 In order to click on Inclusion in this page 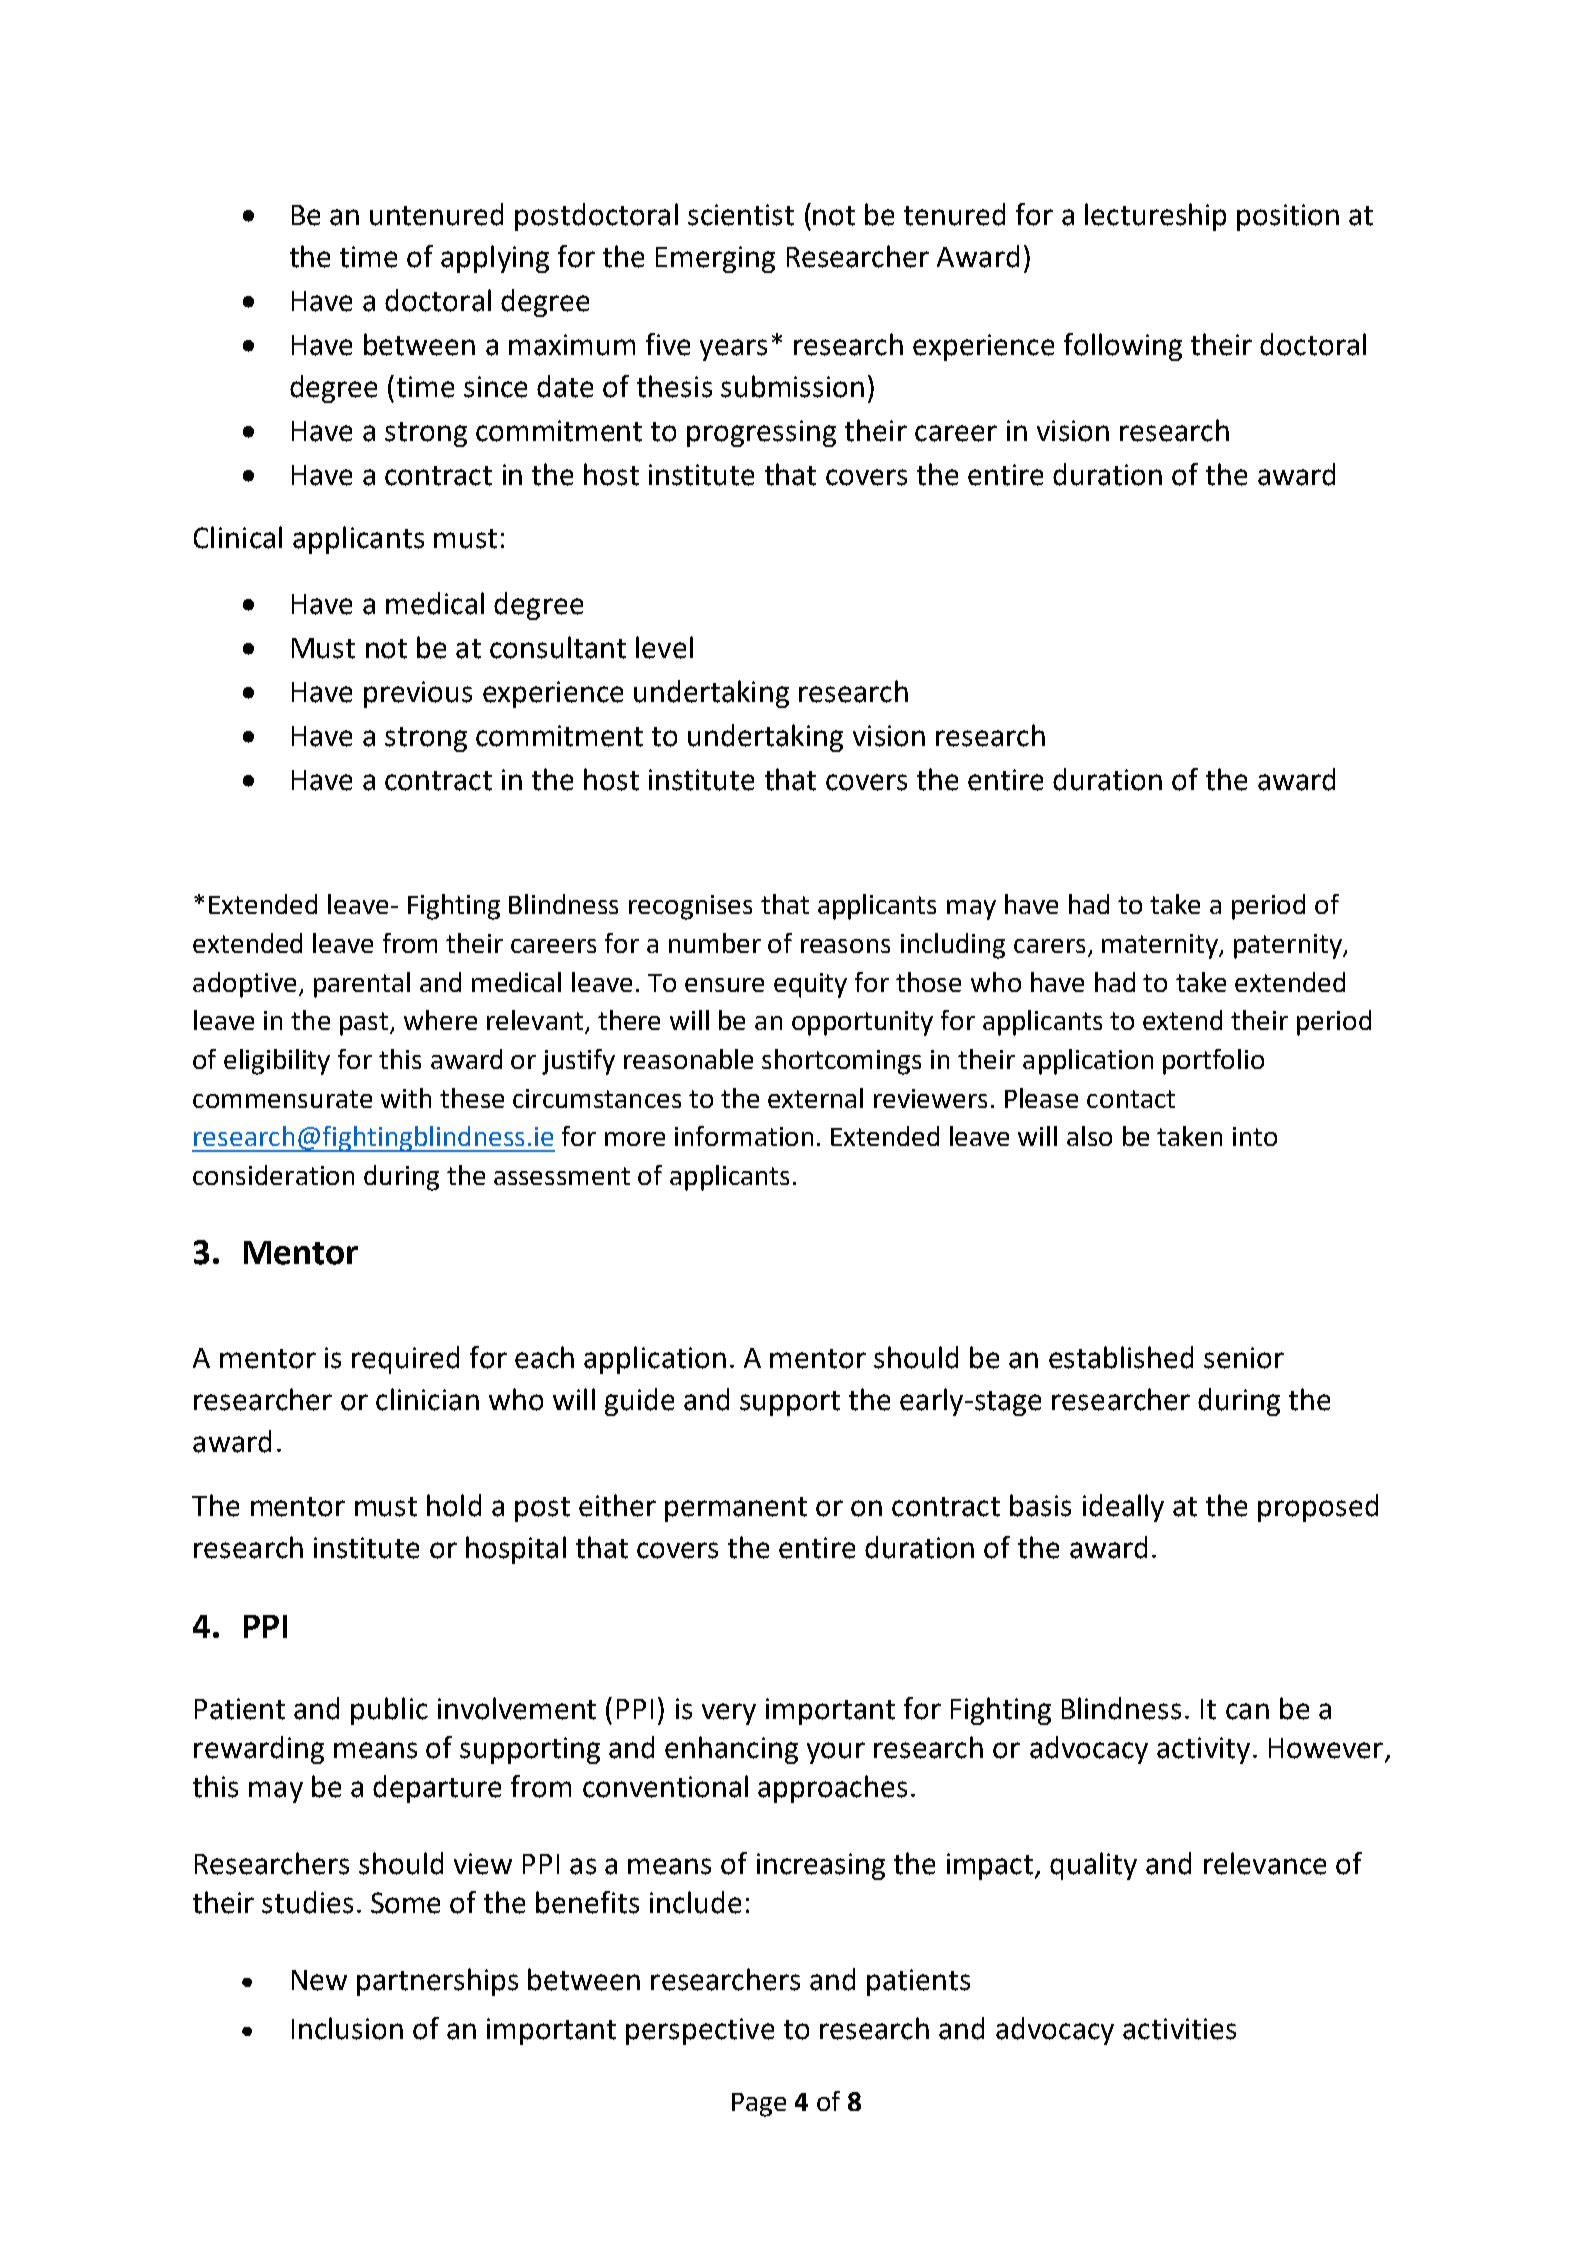, I will do `click(347, 2028)`.
